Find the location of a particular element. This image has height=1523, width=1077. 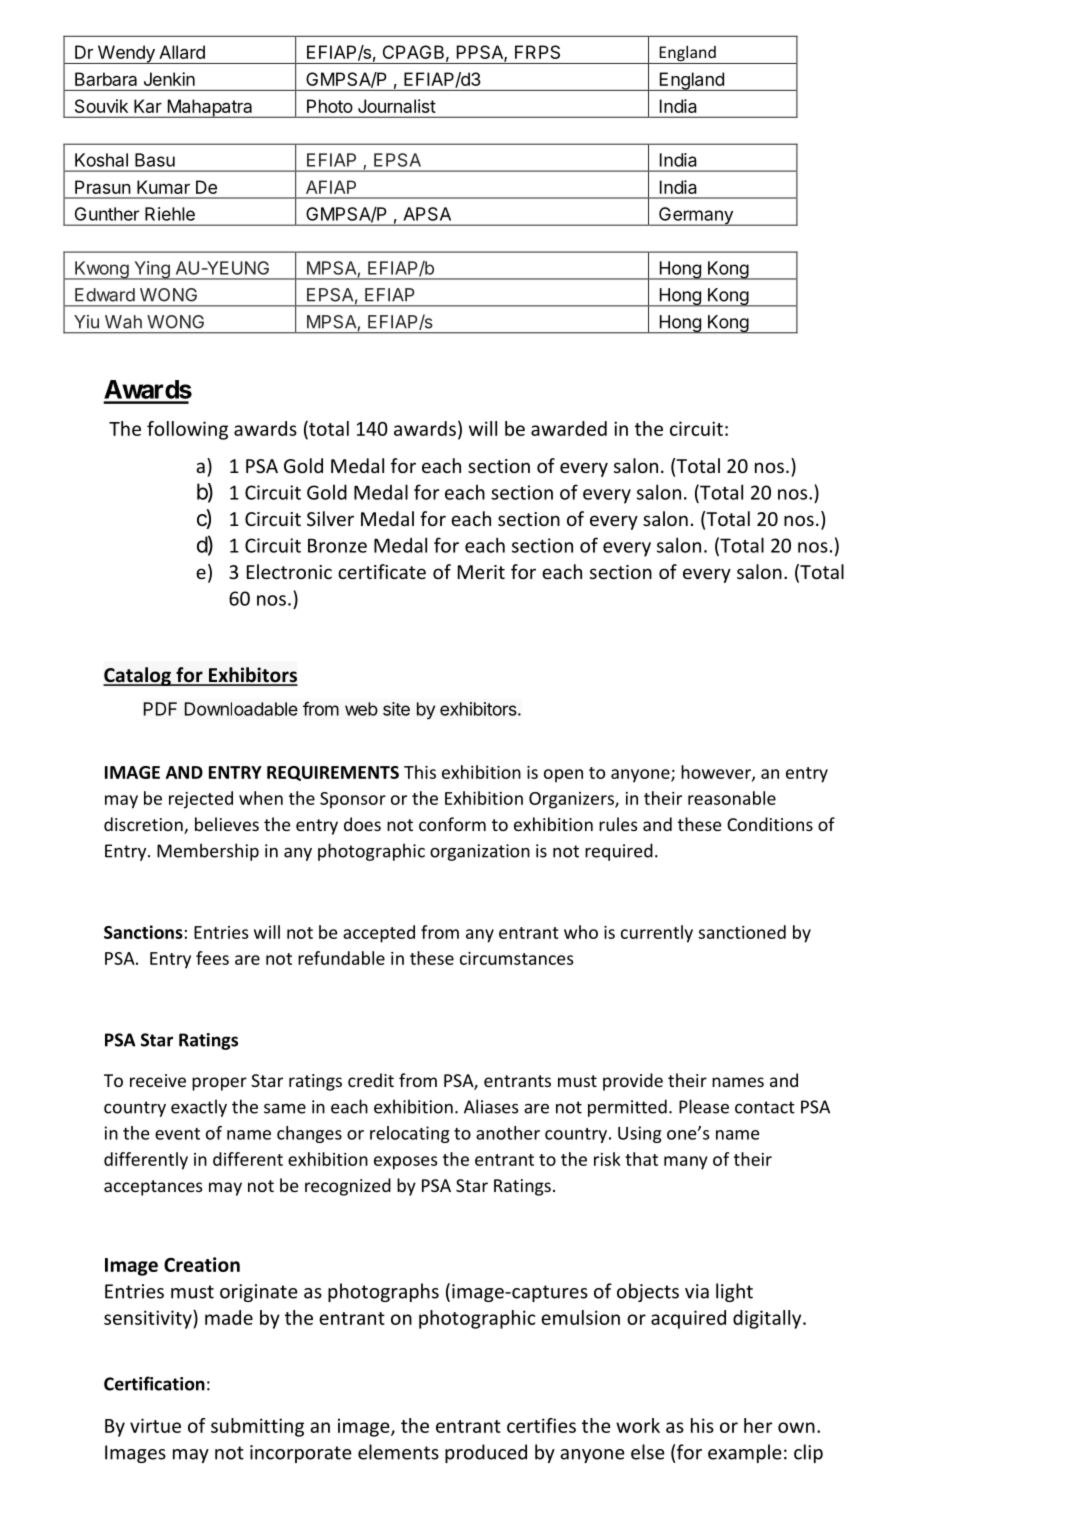

awarded is located at coordinates (569, 428).
